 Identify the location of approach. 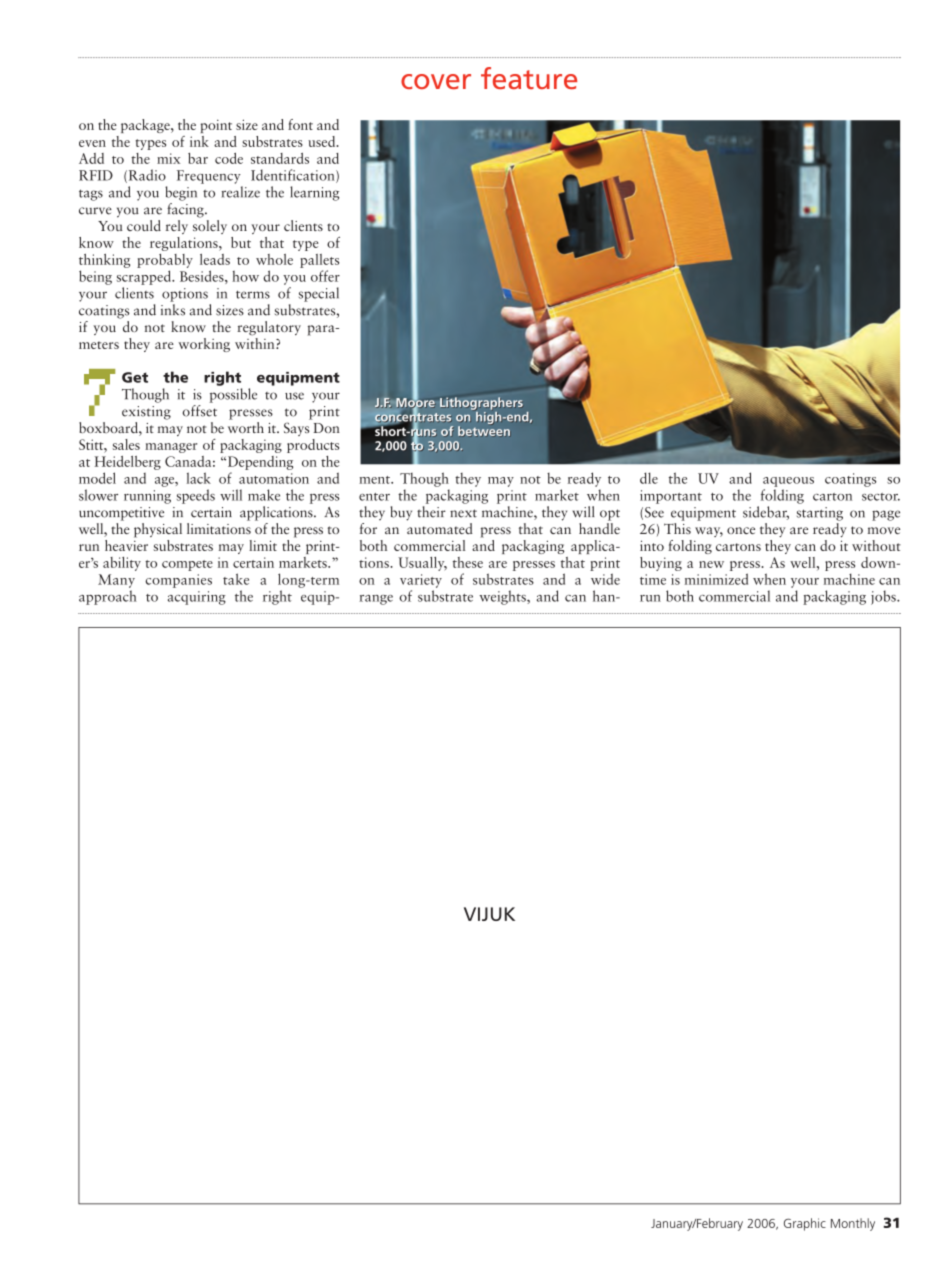
(108, 597).
